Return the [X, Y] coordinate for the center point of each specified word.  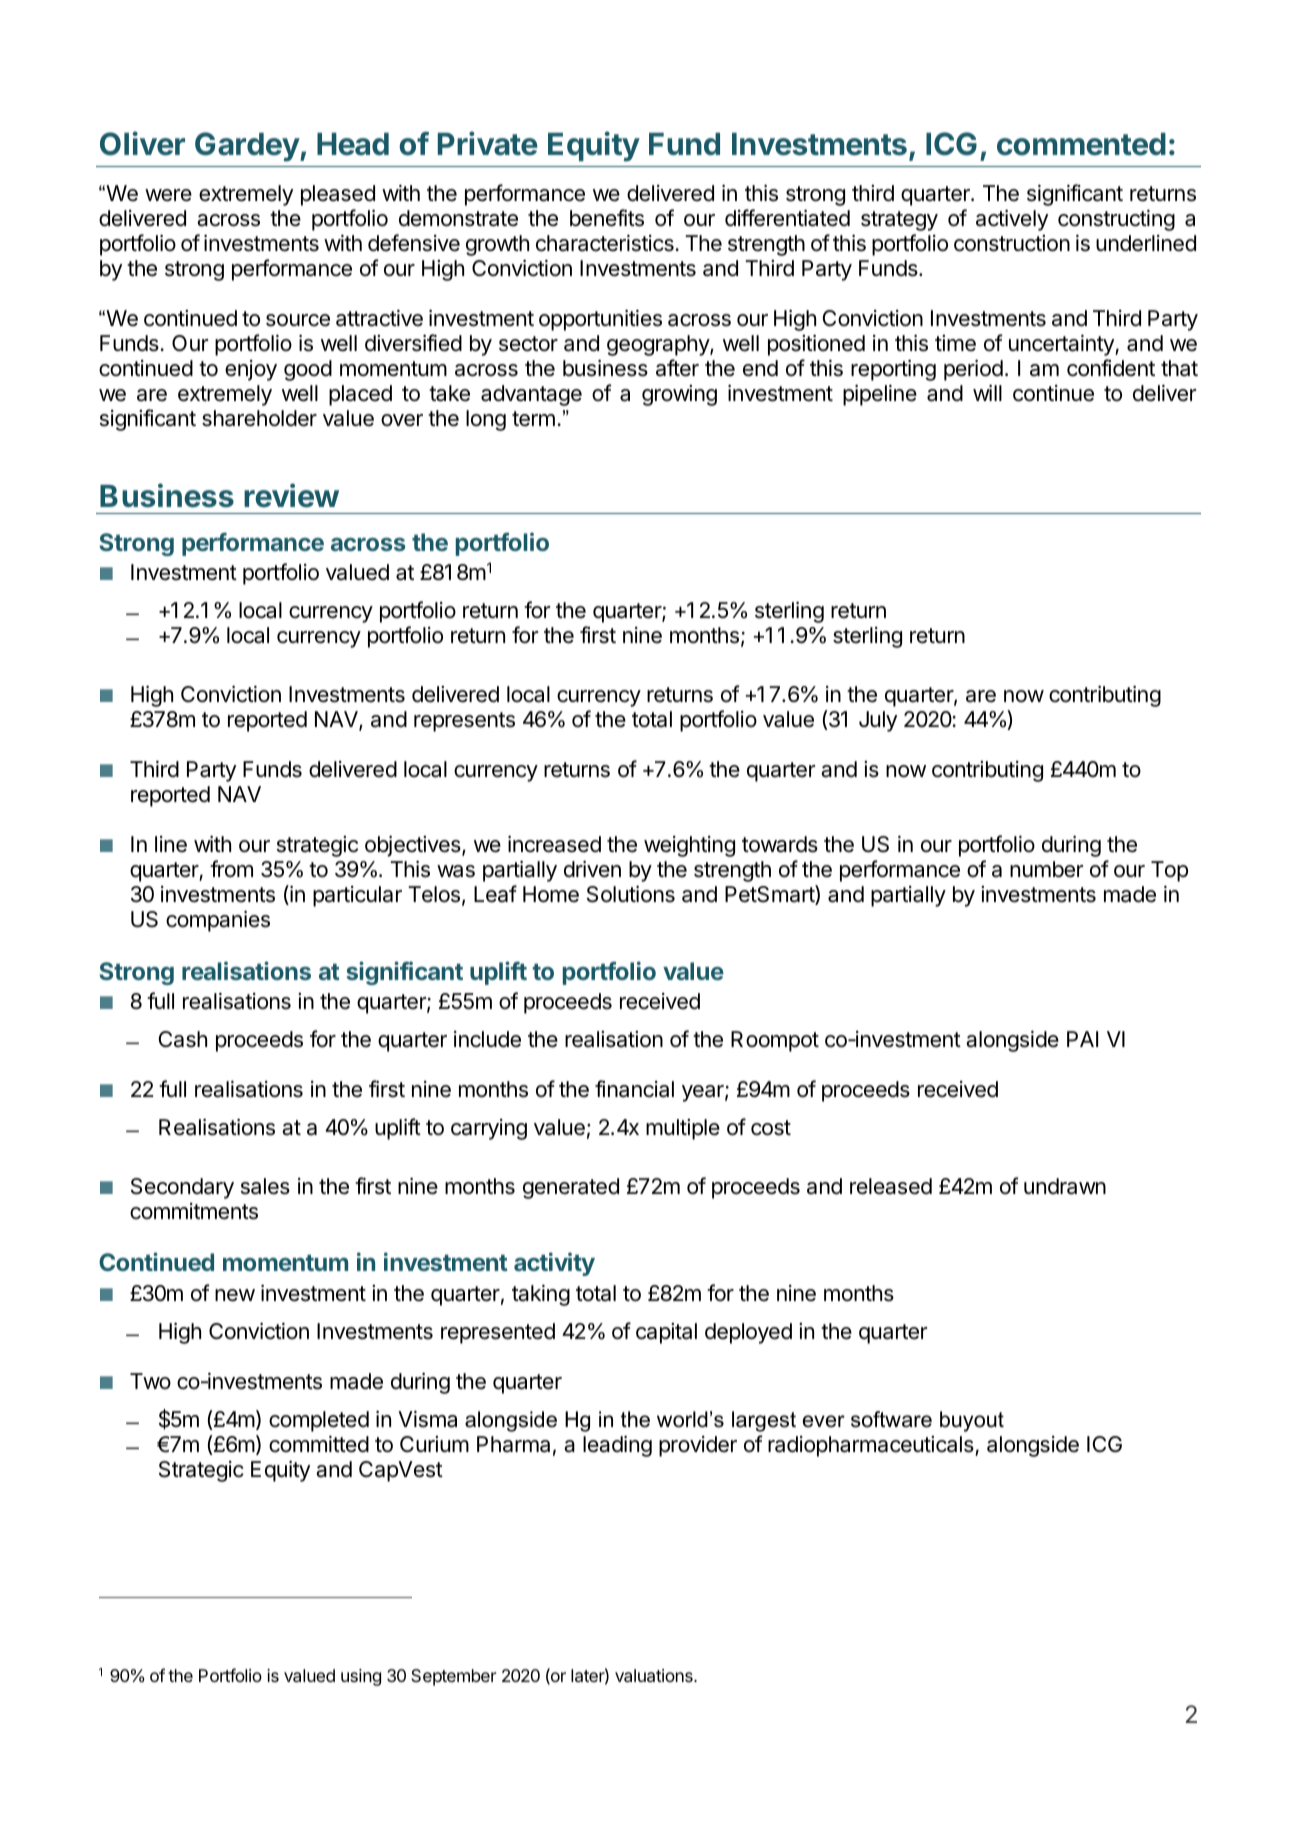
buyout [972, 1421]
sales [265, 1186]
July [878, 721]
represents [464, 722]
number [1046, 869]
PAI [1082, 1039]
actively [1012, 220]
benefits [607, 218]
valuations [655, 1676]
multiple [683, 1129]
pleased [338, 195]
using [361, 1677]
